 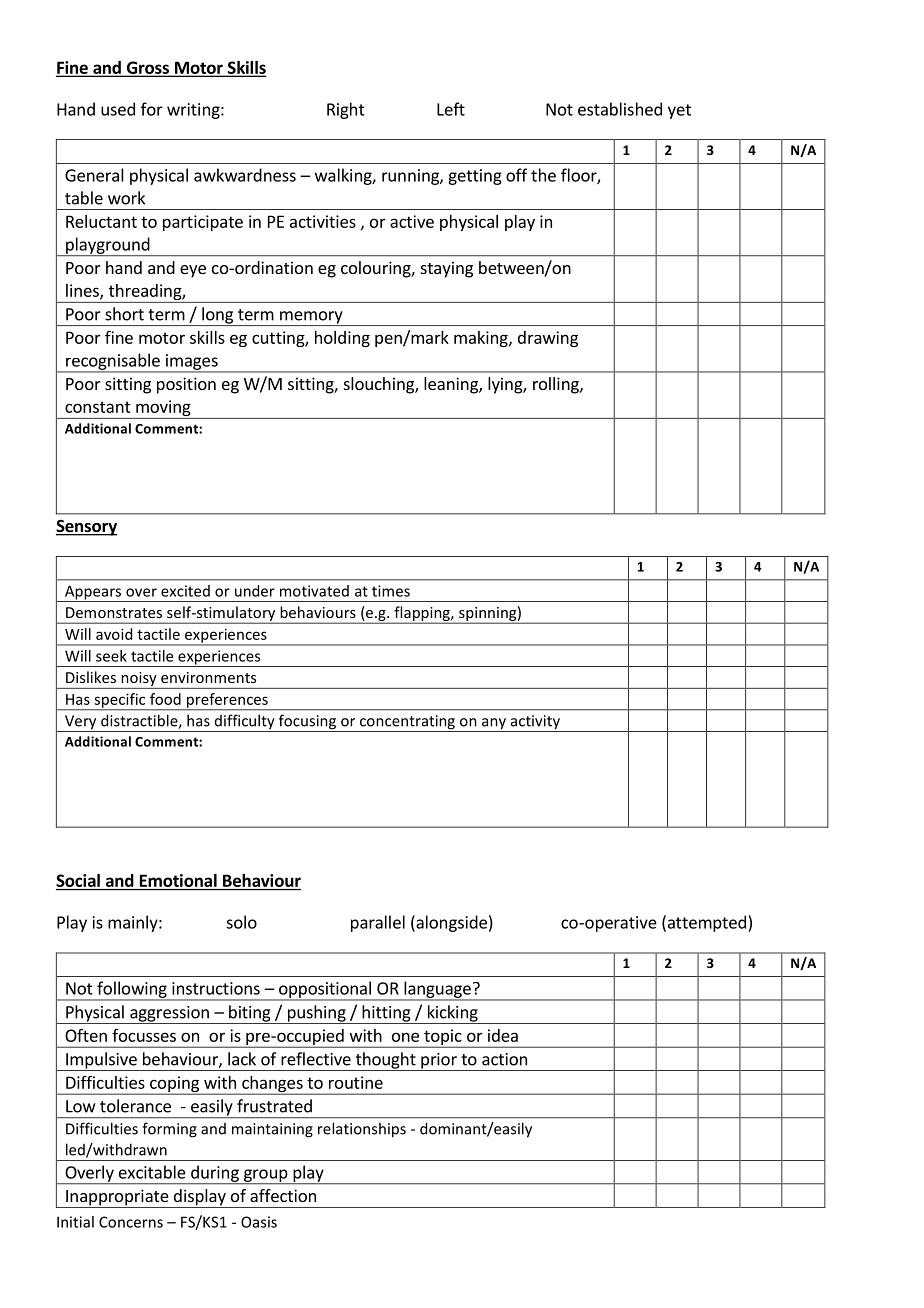 What do you see at coordinates (118, 109) in the image?
I see `used` at bounding box center [118, 109].
